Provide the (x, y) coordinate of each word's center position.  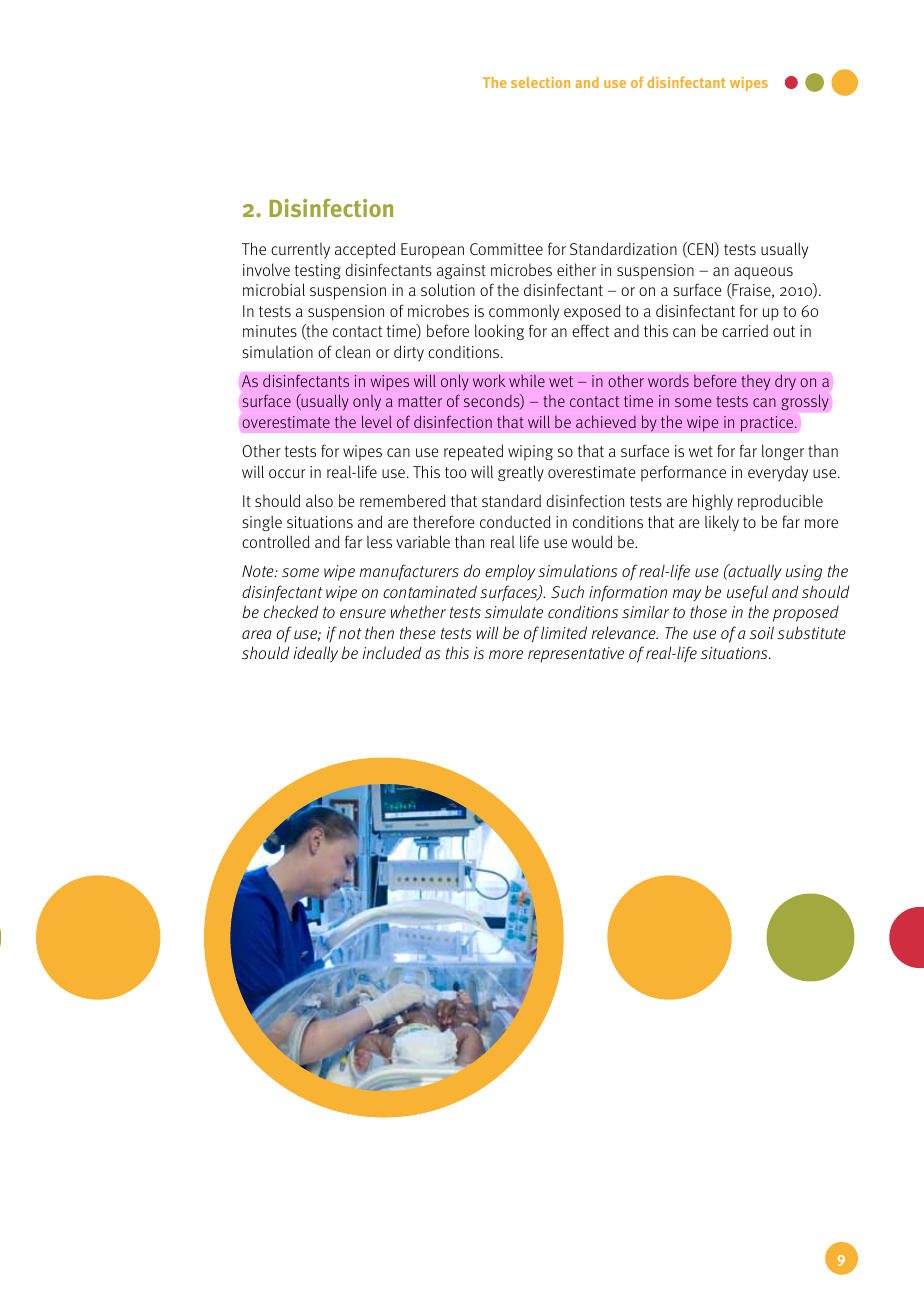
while (527, 380)
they (755, 382)
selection (540, 82)
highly (713, 502)
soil (762, 632)
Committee (506, 249)
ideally (315, 654)
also (319, 500)
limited (564, 632)
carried (745, 330)
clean (352, 351)
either (576, 269)
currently (300, 250)
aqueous (763, 273)
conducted (515, 521)
